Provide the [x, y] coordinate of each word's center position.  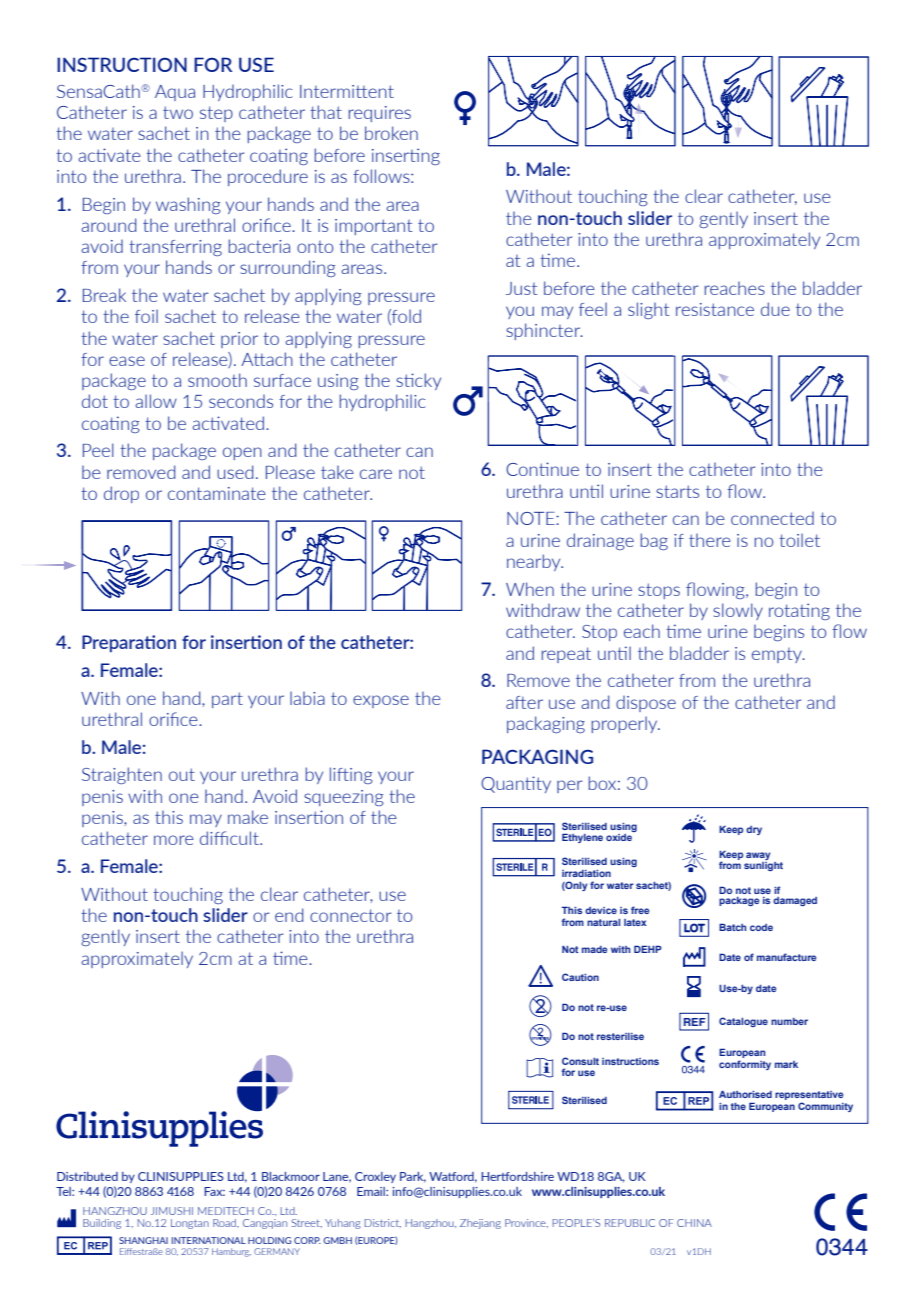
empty [778, 655]
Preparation [129, 643]
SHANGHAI [143, 1240]
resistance [715, 309]
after [524, 702]
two [178, 112]
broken [391, 133]
